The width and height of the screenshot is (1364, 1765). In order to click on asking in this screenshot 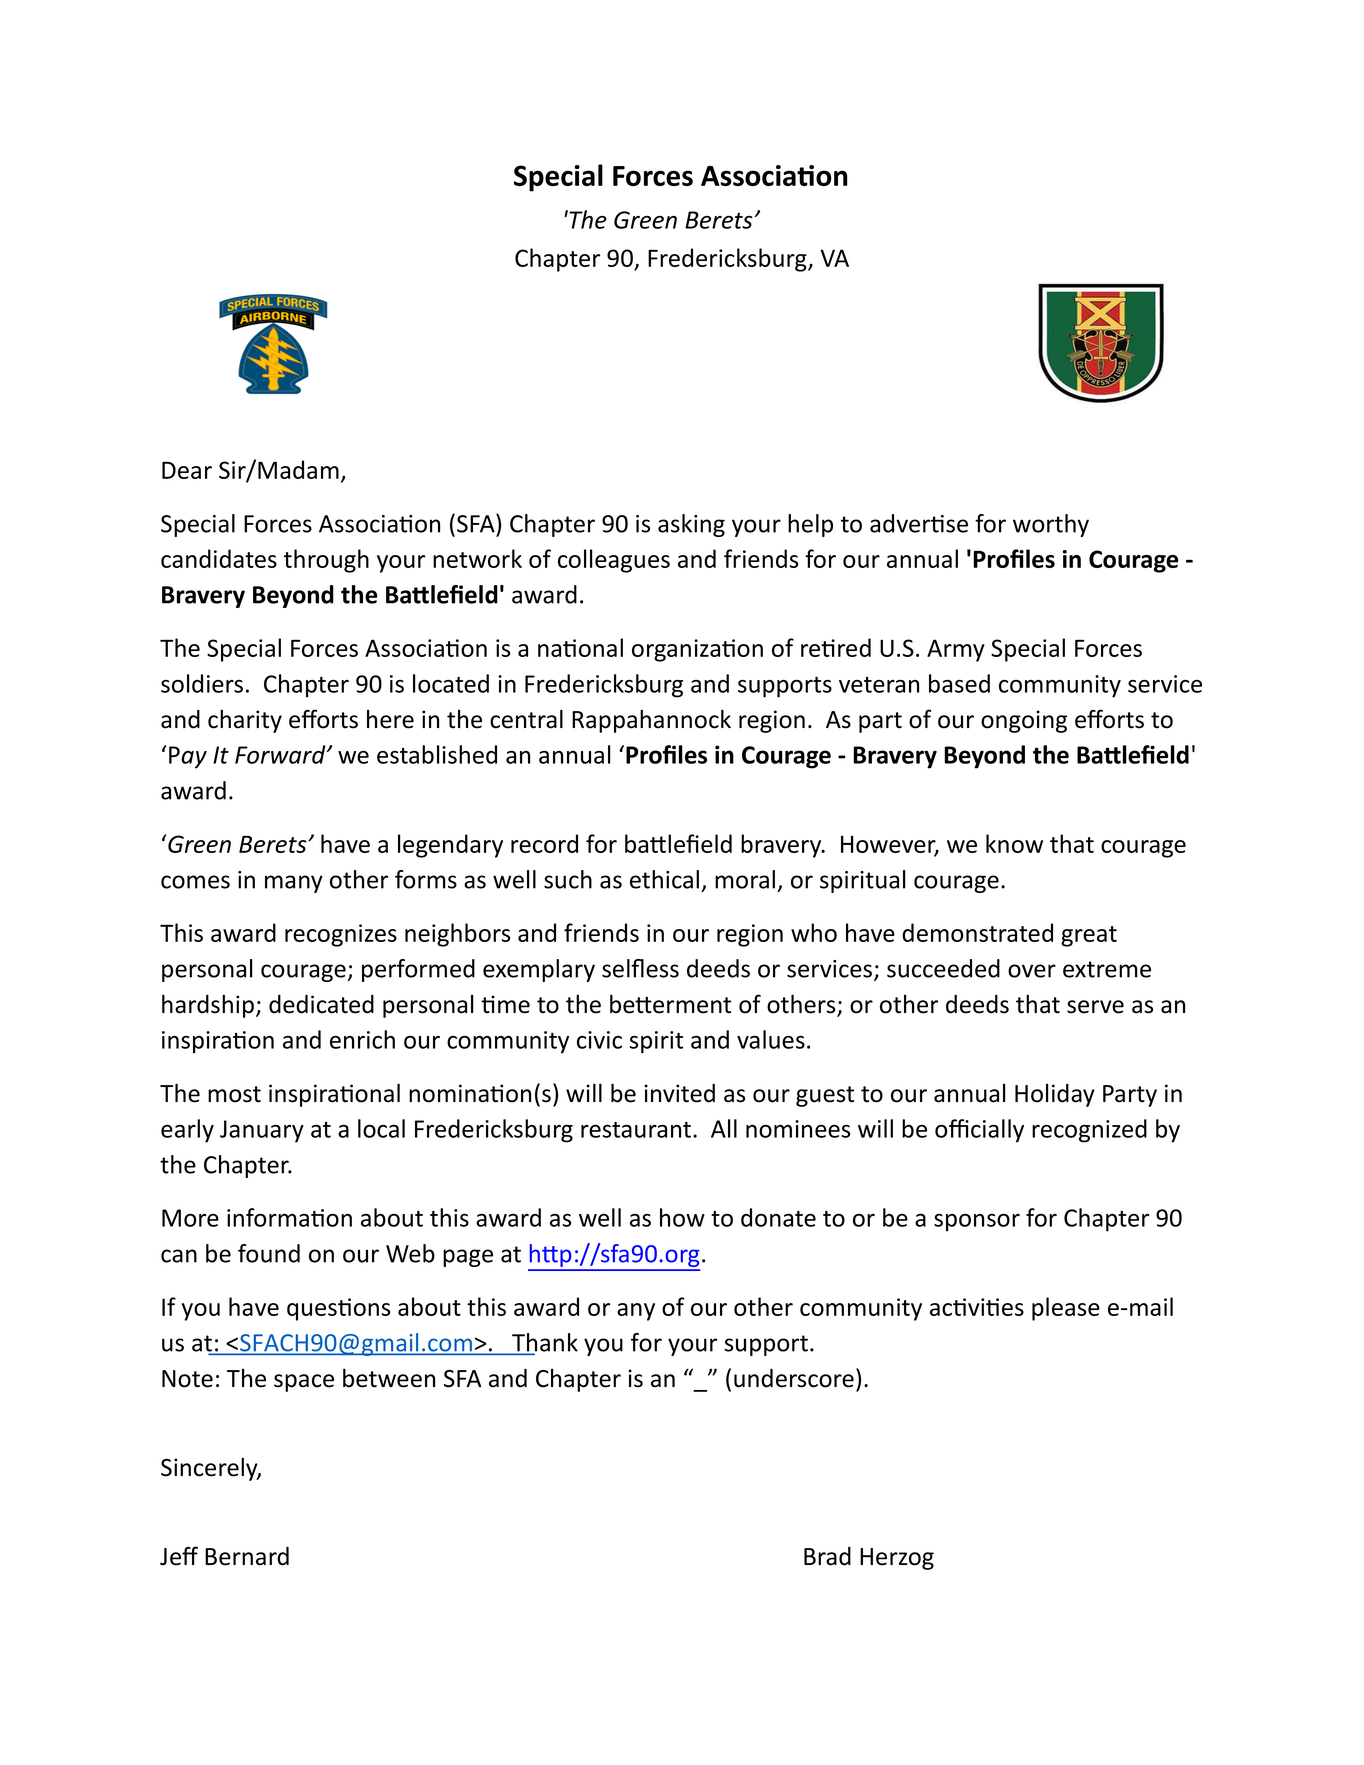, I will do `click(691, 525)`.
